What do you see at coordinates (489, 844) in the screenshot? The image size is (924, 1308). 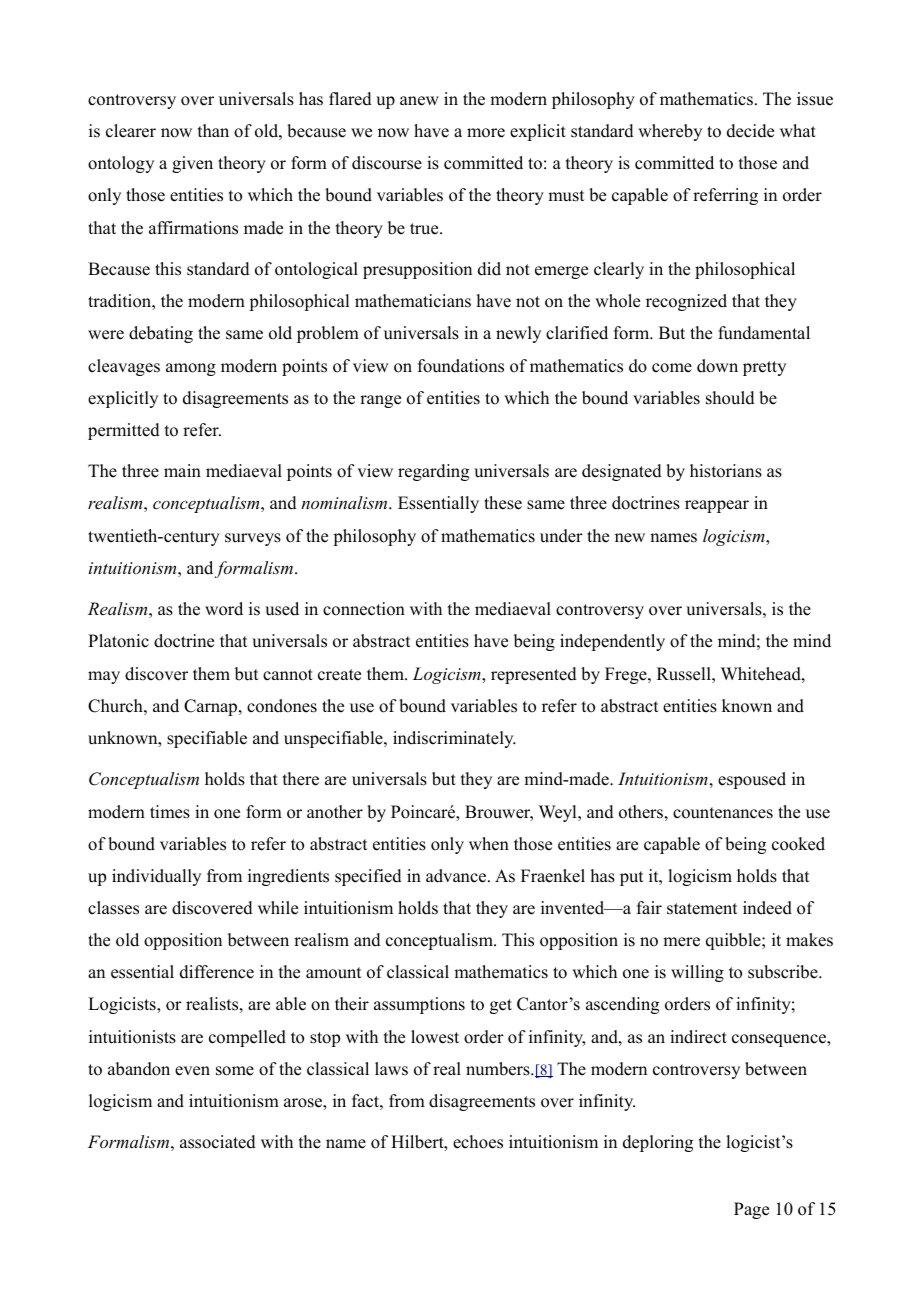 I see `when` at bounding box center [489, 844].
